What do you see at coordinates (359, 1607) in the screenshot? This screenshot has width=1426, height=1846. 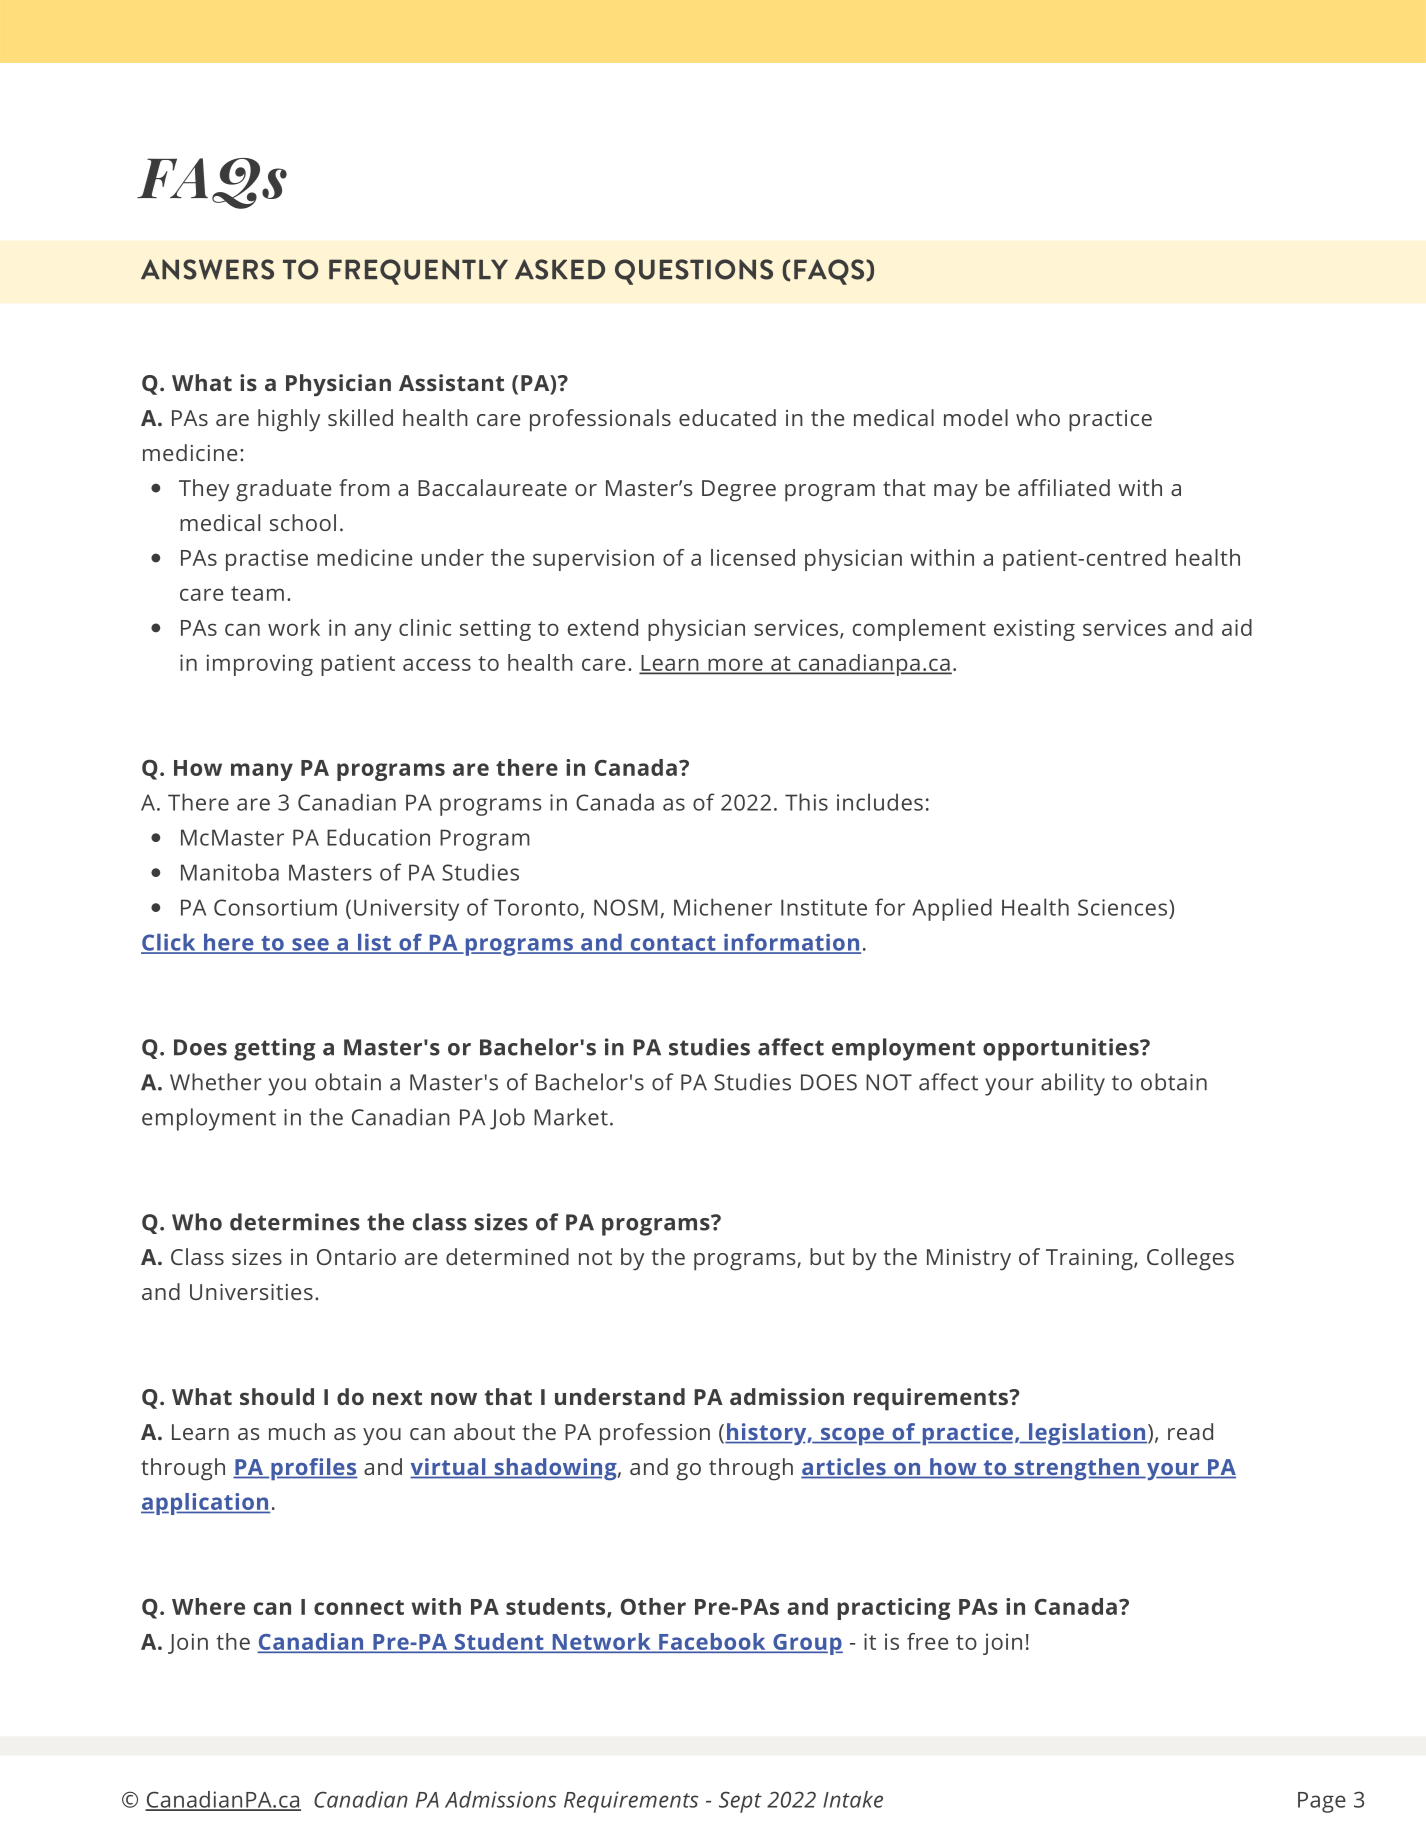 I see `connect` at bounding box center [359, 1607].
